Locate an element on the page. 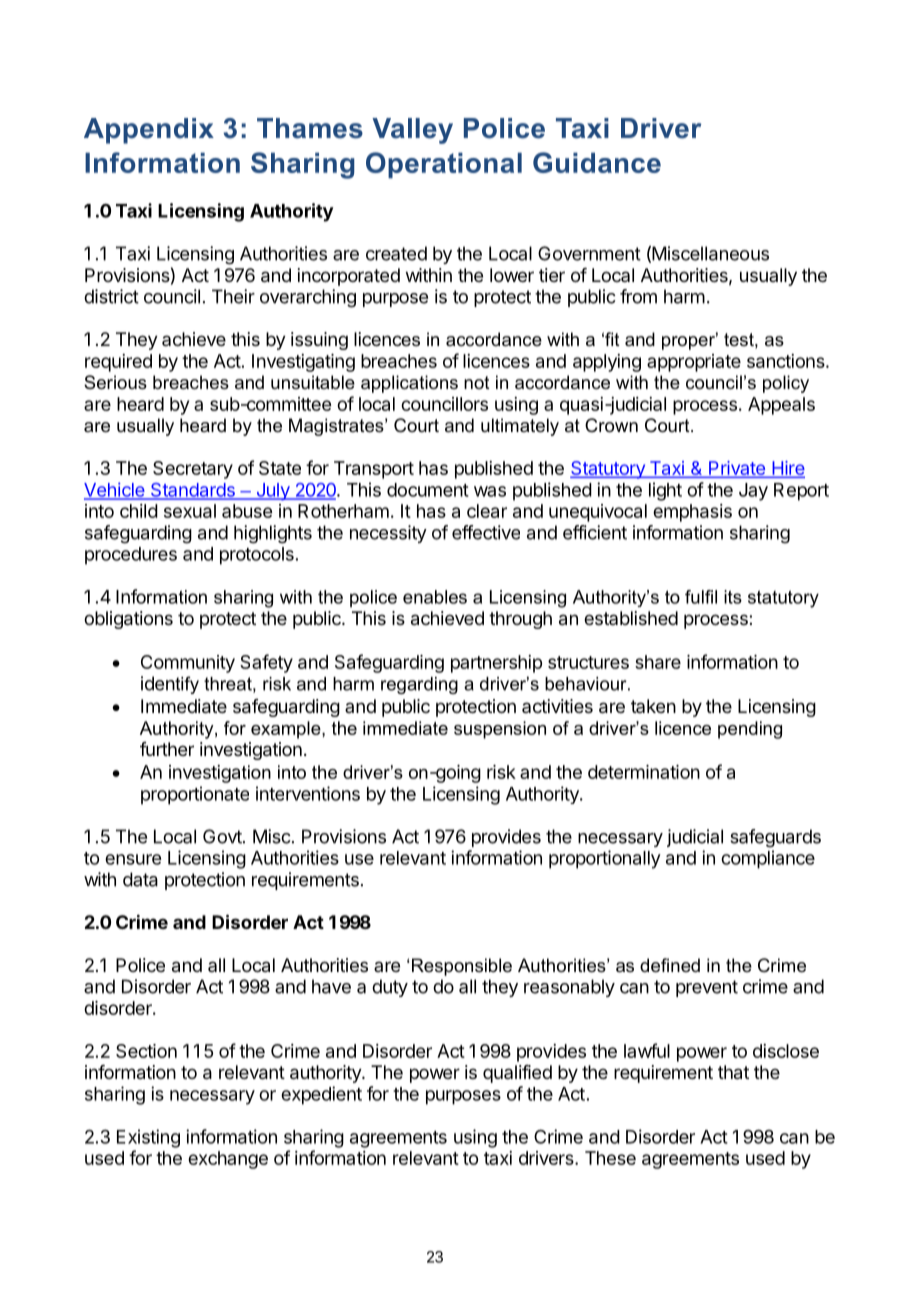 This image has height=1308, width=924. Secretary is located at coordinates (193, 470).
